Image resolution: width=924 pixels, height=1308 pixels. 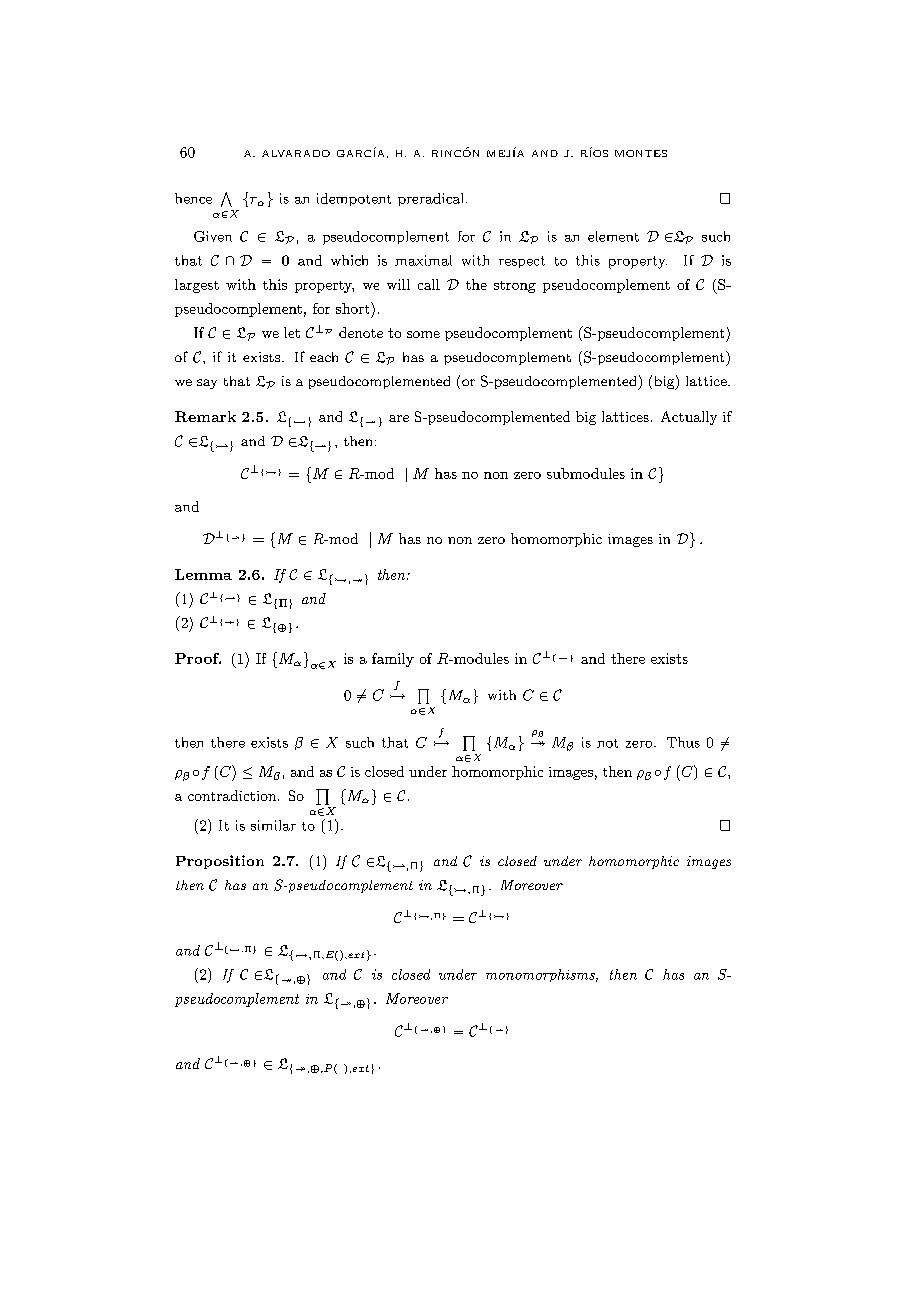 I want to click on MONTES, so click(x=641, y=153).
